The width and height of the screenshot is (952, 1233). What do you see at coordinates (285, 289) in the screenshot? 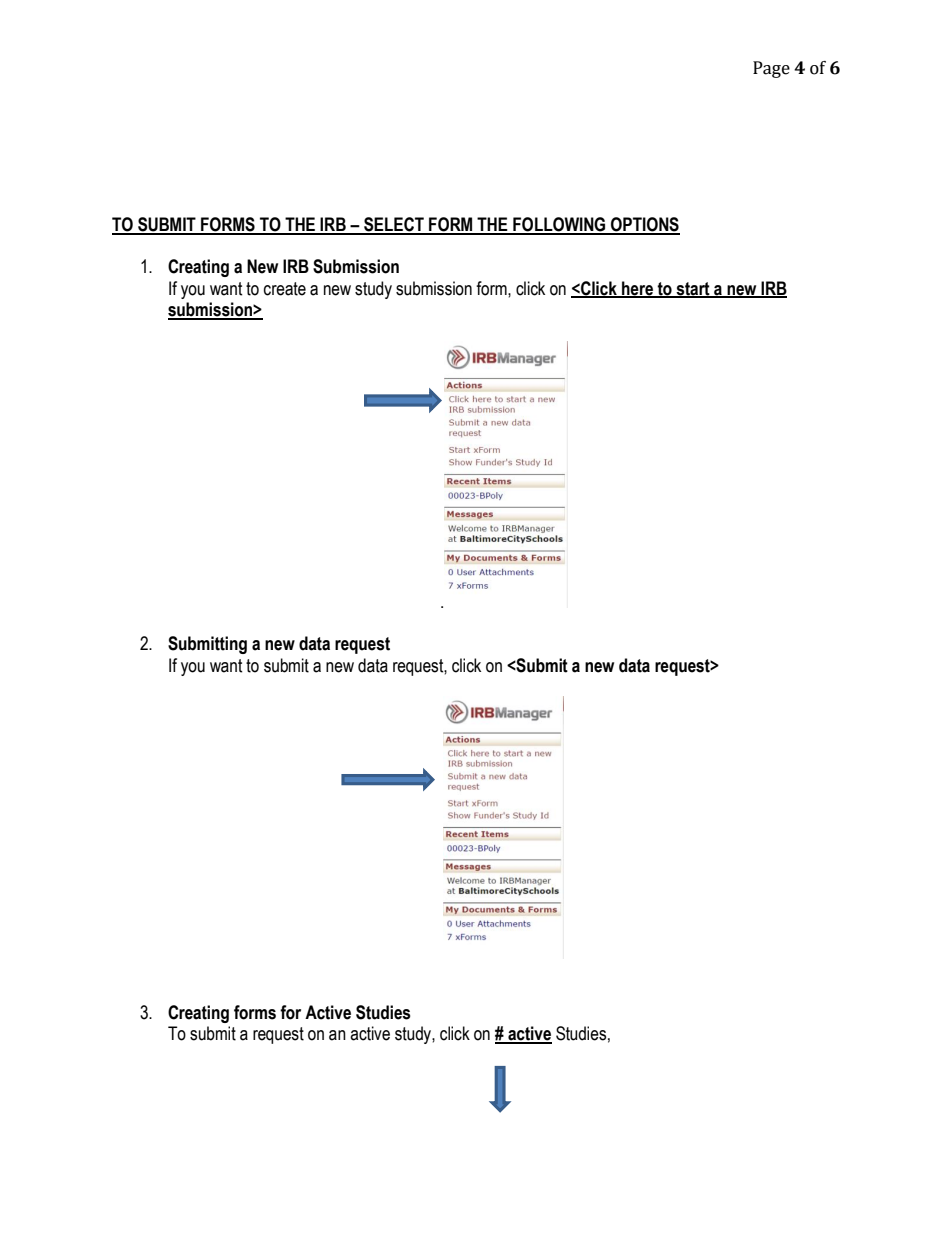
I see `create` at bounding box center [285, 289].
